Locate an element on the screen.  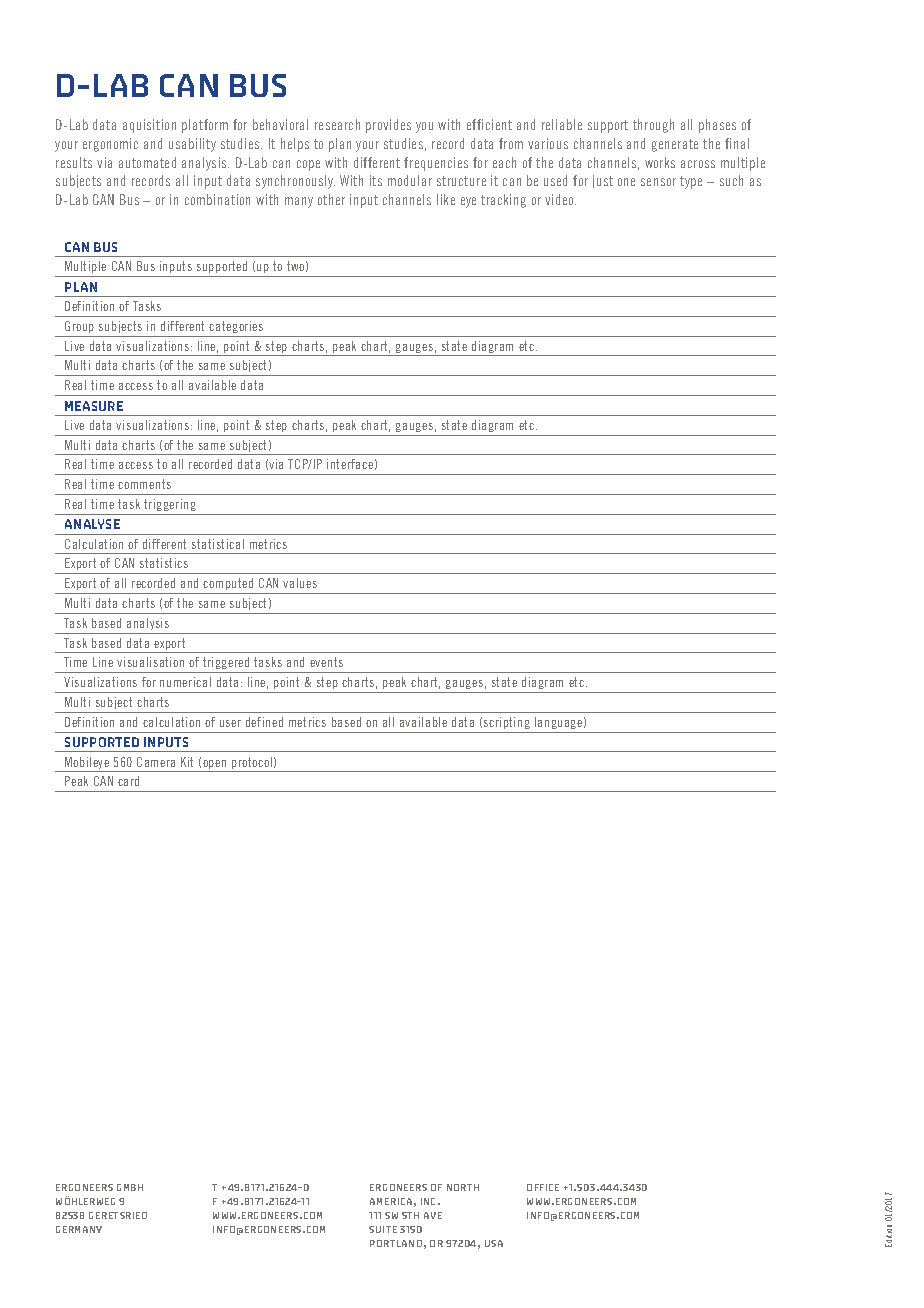
GMBH is located at coordinates (130, 1187).
